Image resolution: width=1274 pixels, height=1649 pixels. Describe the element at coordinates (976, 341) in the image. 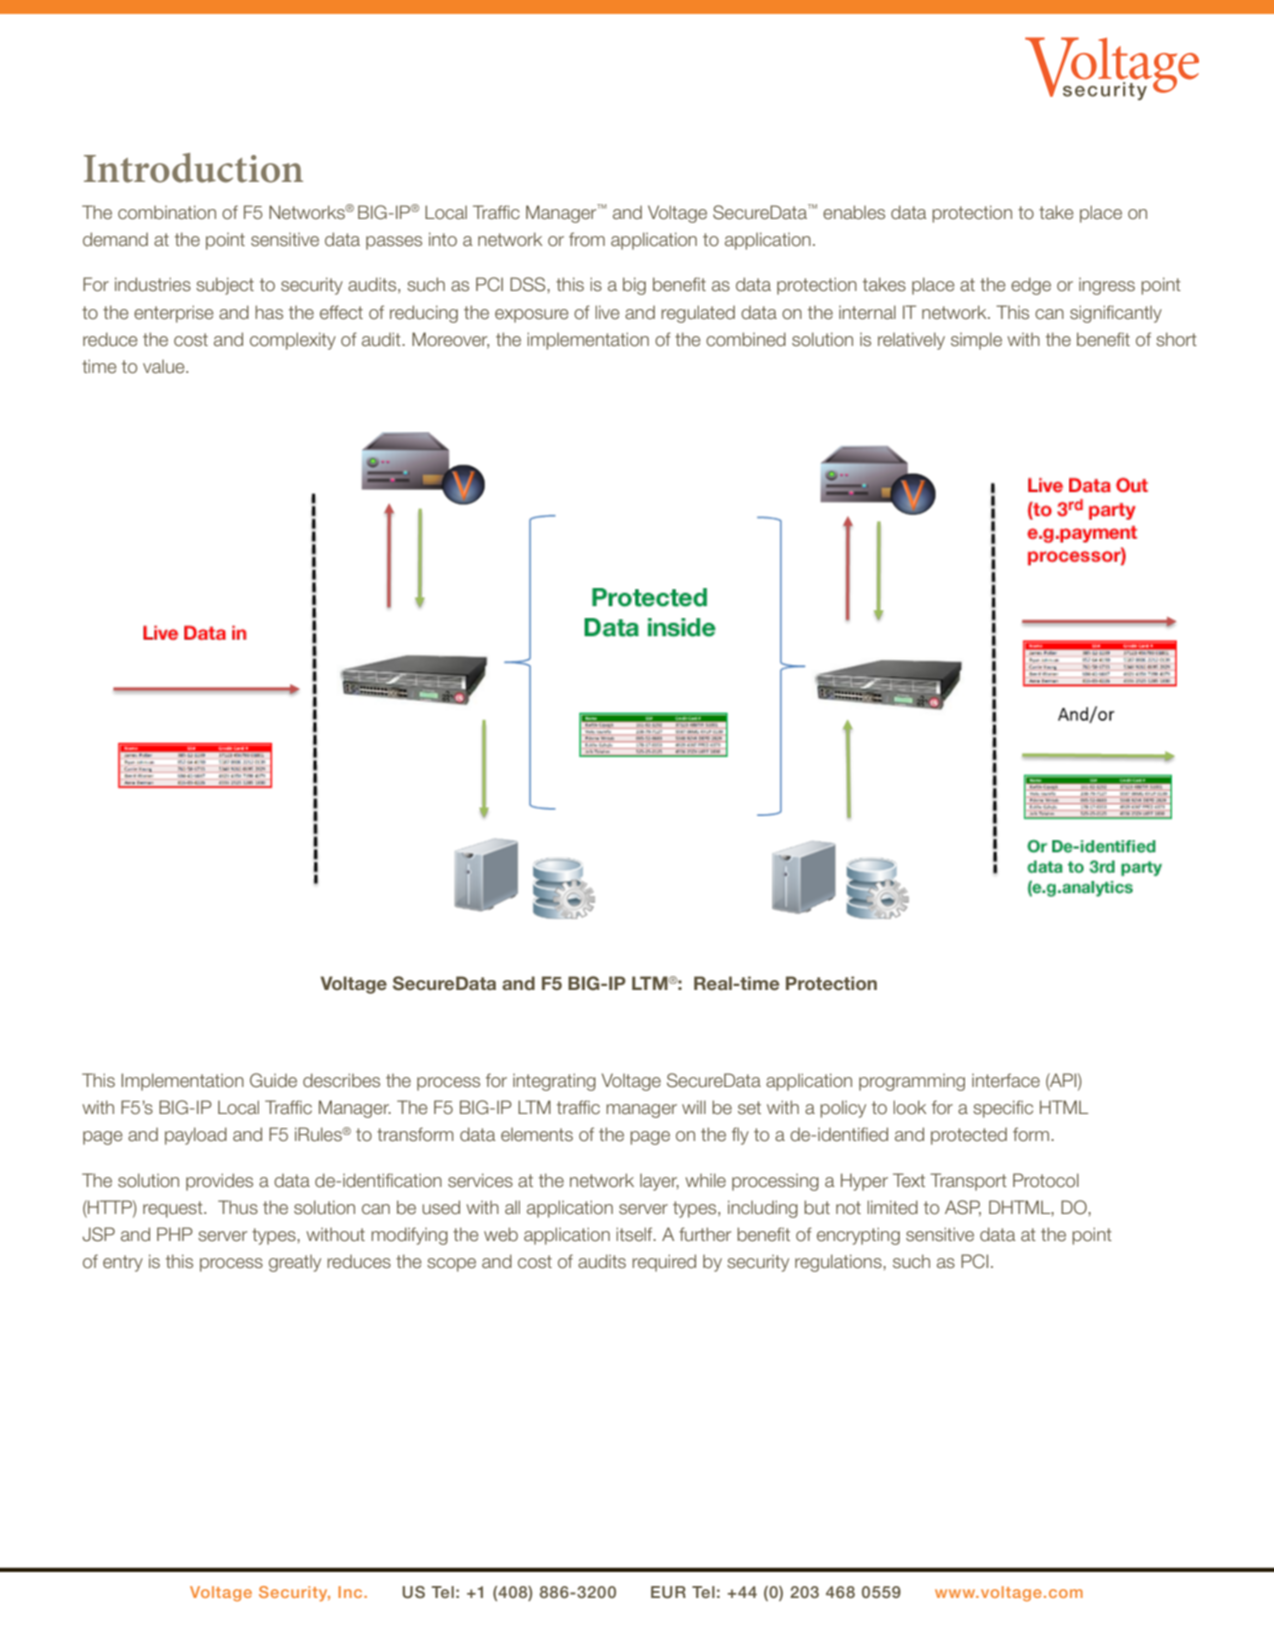

I see `simple` at that location.
